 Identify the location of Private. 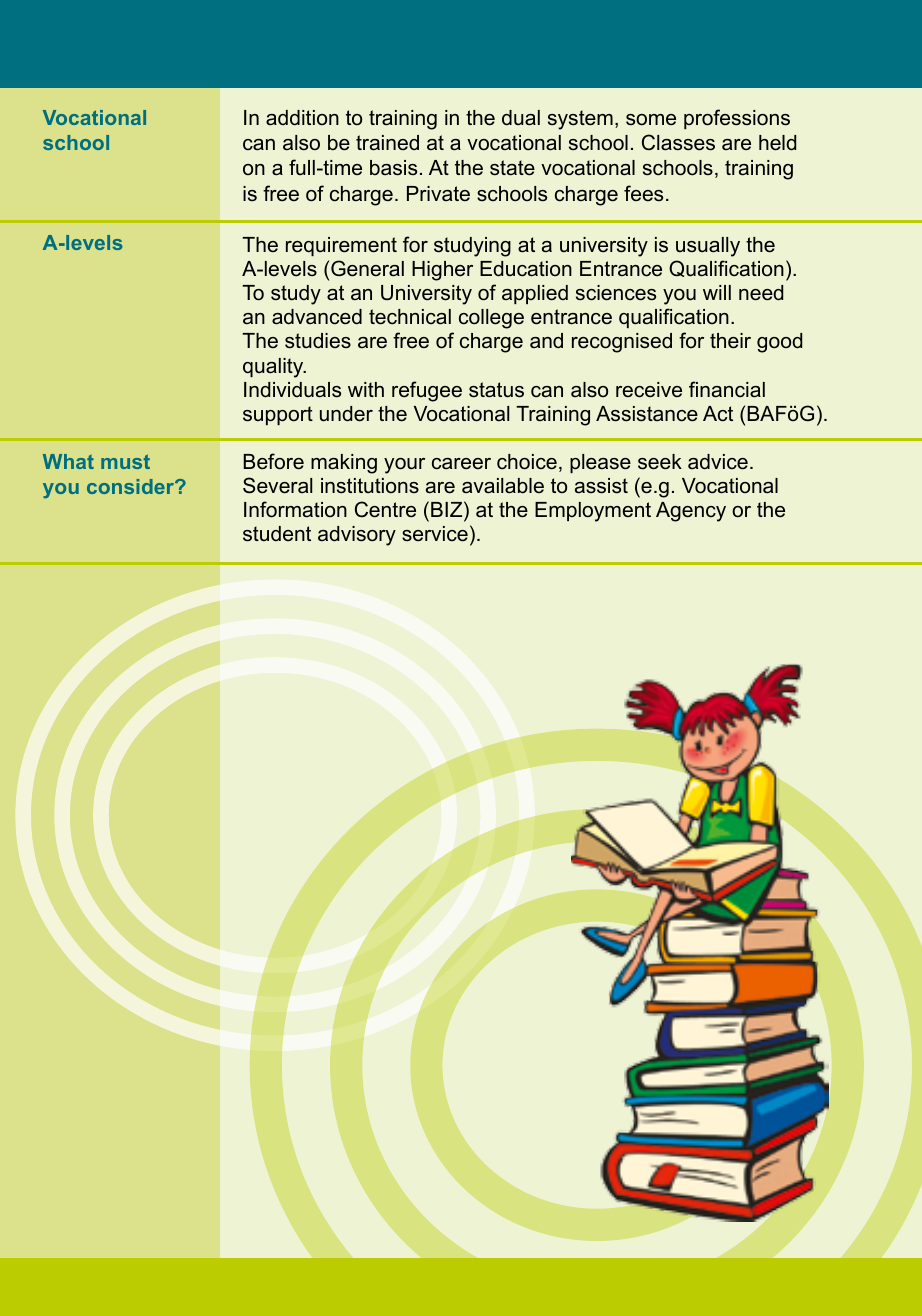
(438, 194).
